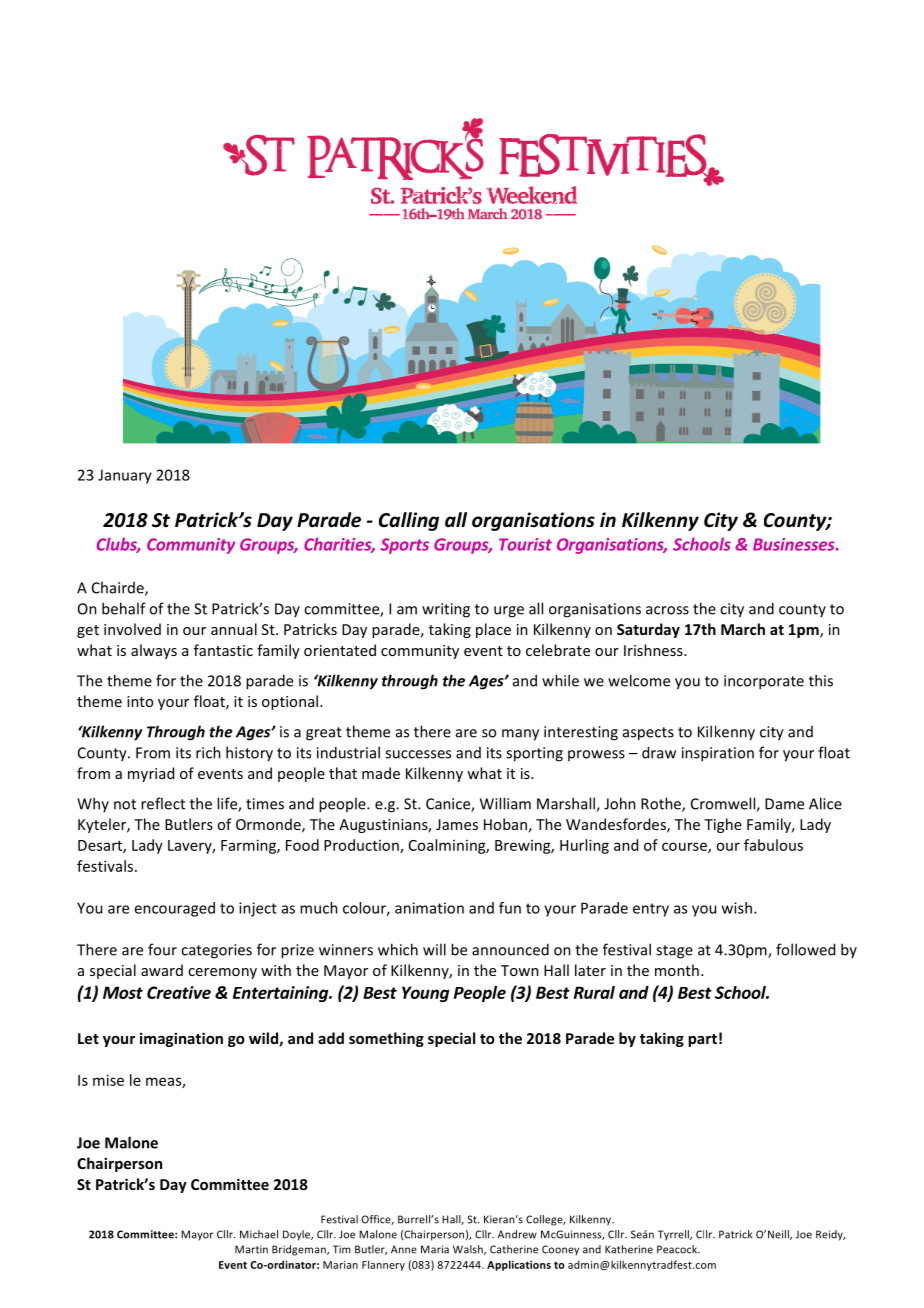  I want to click on January, so click(125, 476).
